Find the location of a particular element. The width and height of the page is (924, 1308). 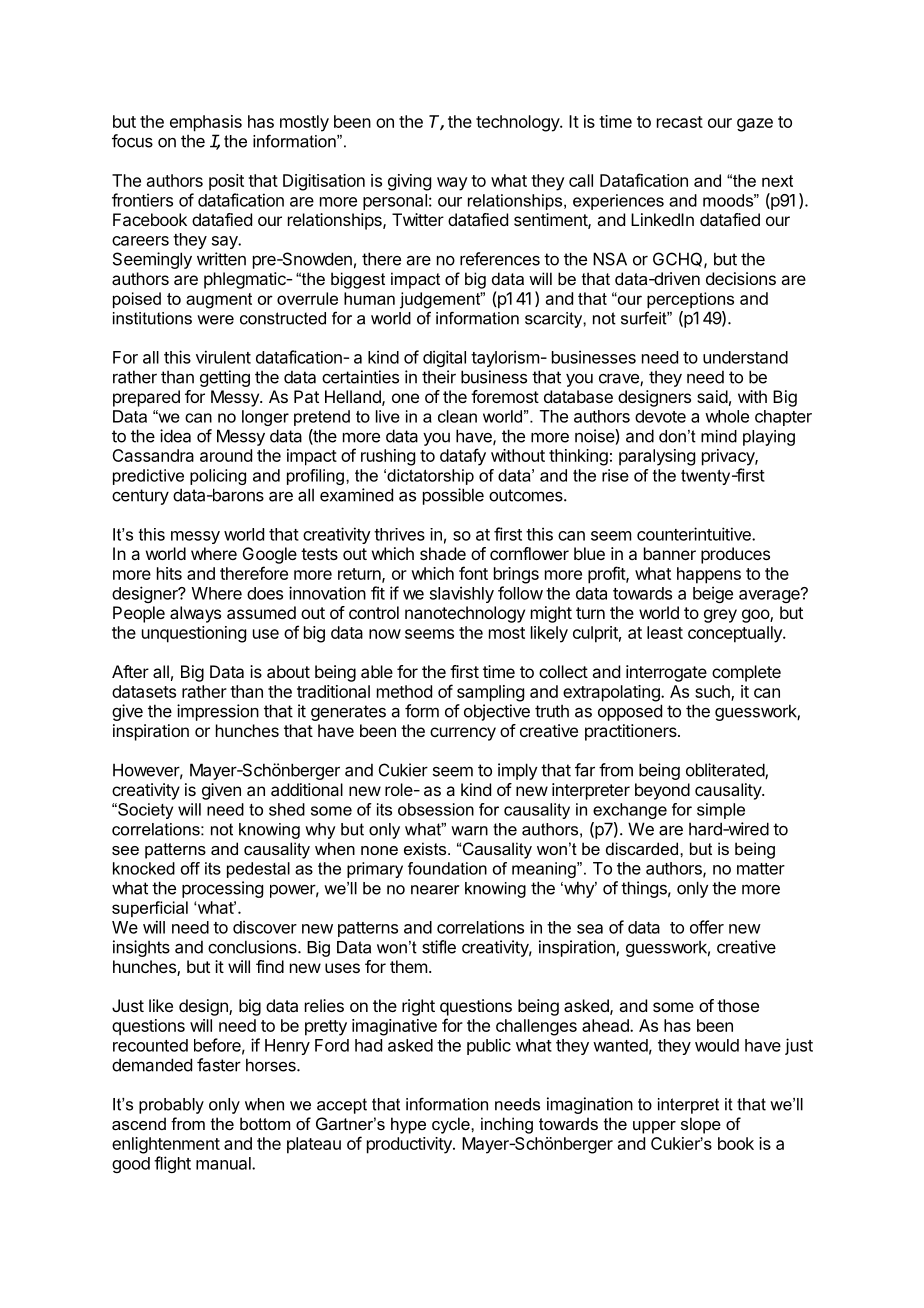

cycle is located at coordinates (452, 1125).
